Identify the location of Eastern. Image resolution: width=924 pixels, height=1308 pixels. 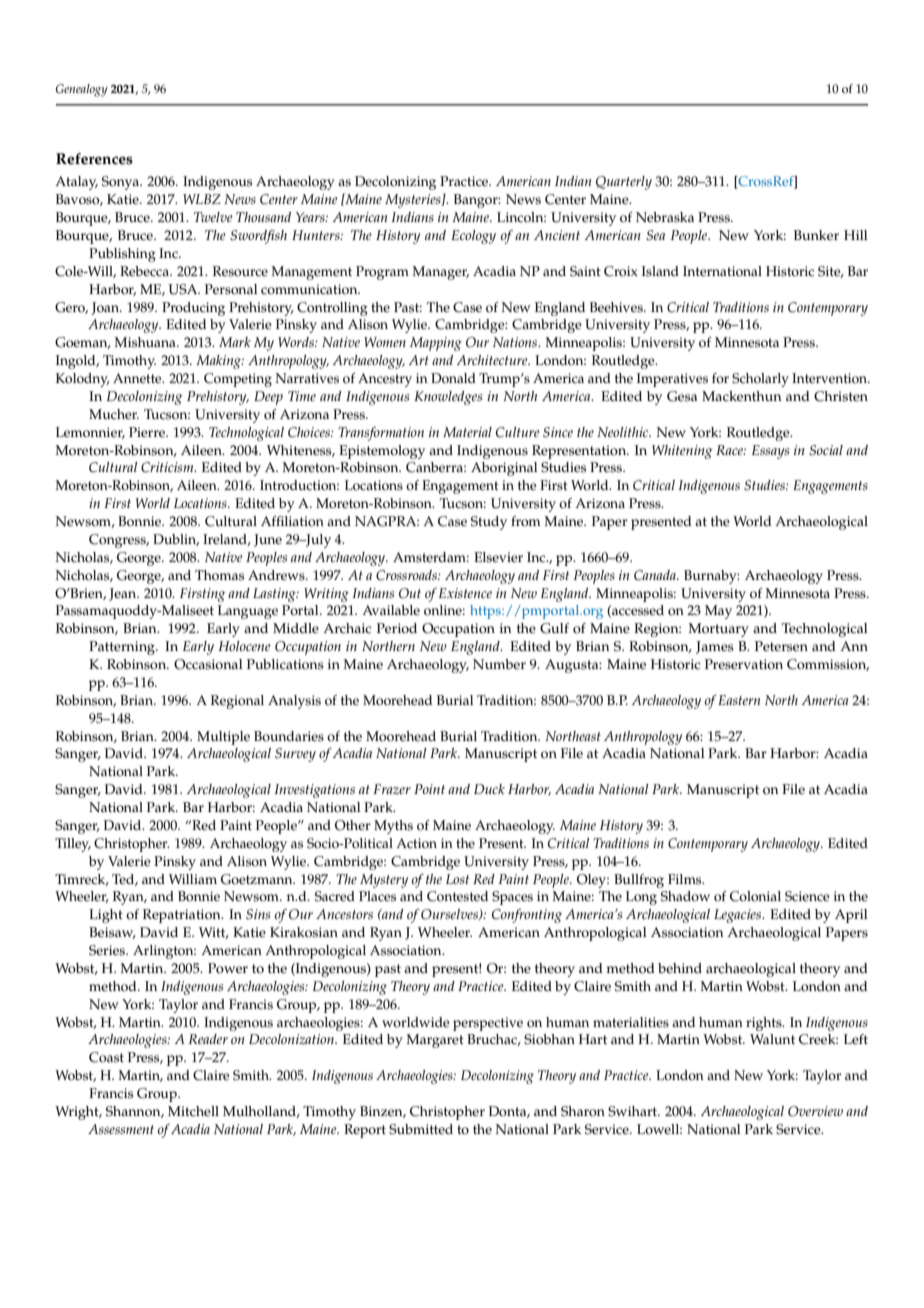
(739, 700).
